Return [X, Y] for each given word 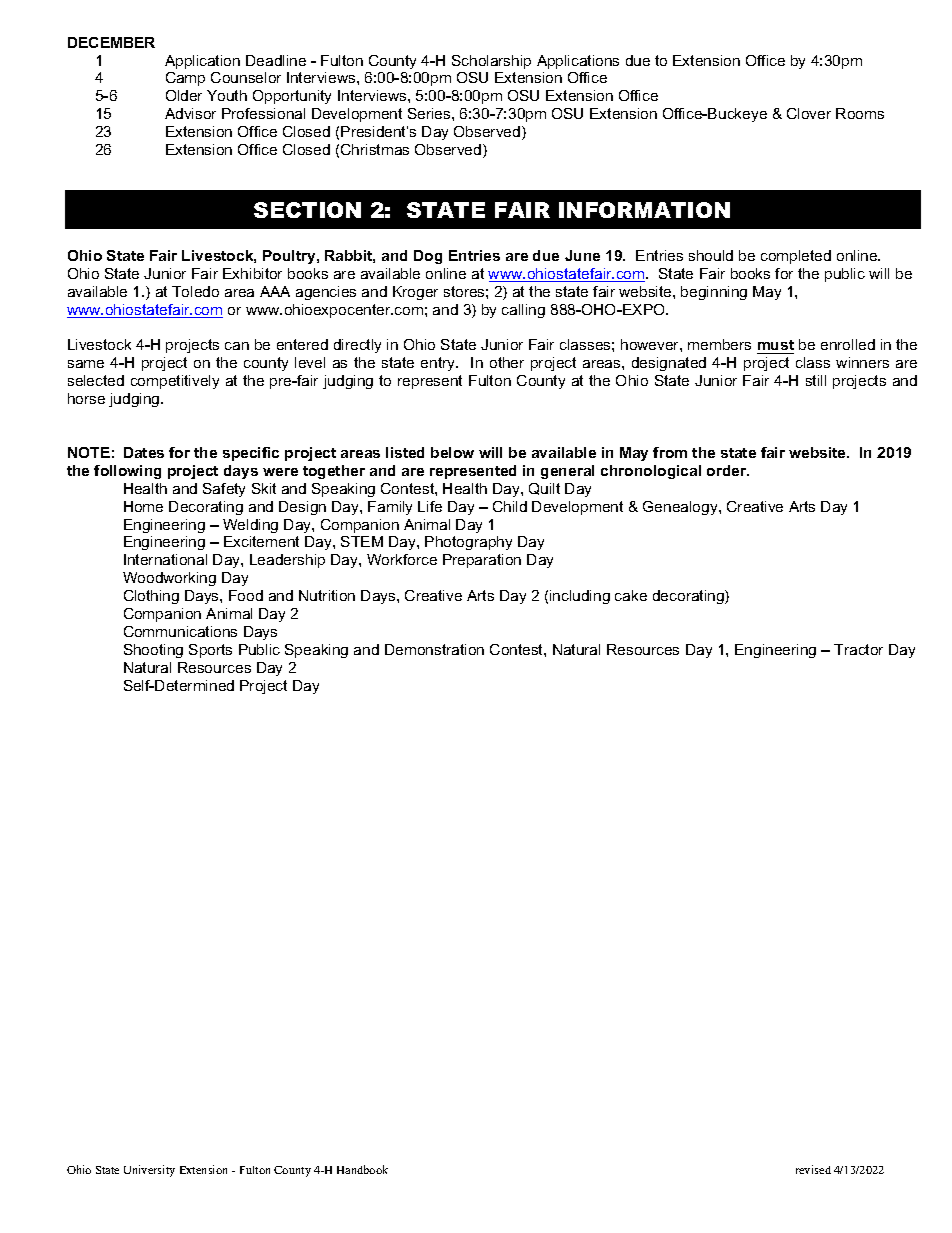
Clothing [151, 597]
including [580, 597]
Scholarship [491, 62]
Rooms [860, 113]
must [776, 345]
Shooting [153, 651]
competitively [175, 382]
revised [813, 1169]
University [149, 1171]
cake [631, 595]
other [507, 362]
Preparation [482, 561]
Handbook [362, 1169]
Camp [185, 79]
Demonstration [434, 649]
